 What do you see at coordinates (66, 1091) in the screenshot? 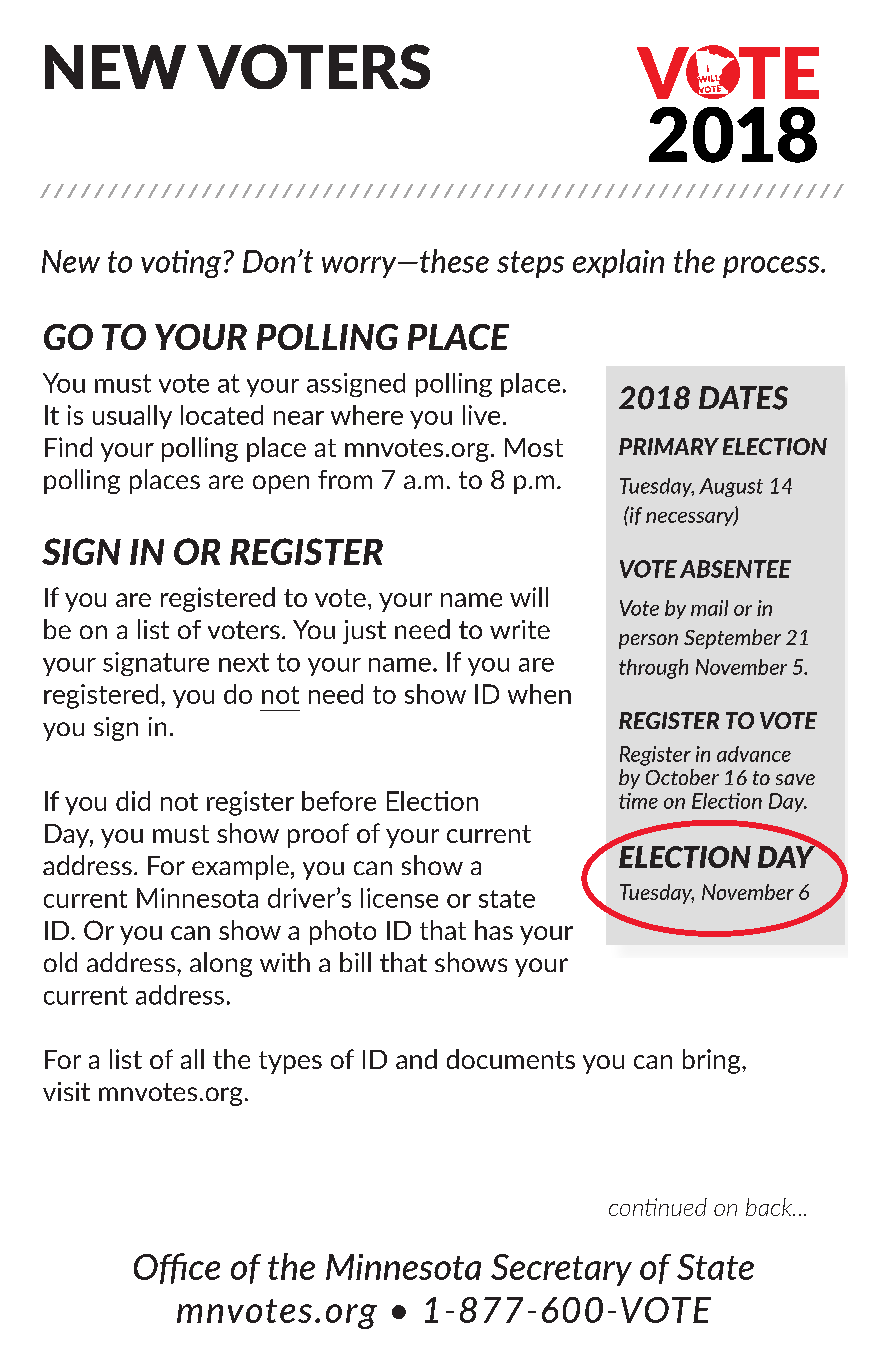
I see `visit` at bounding box center [66, 1091].
